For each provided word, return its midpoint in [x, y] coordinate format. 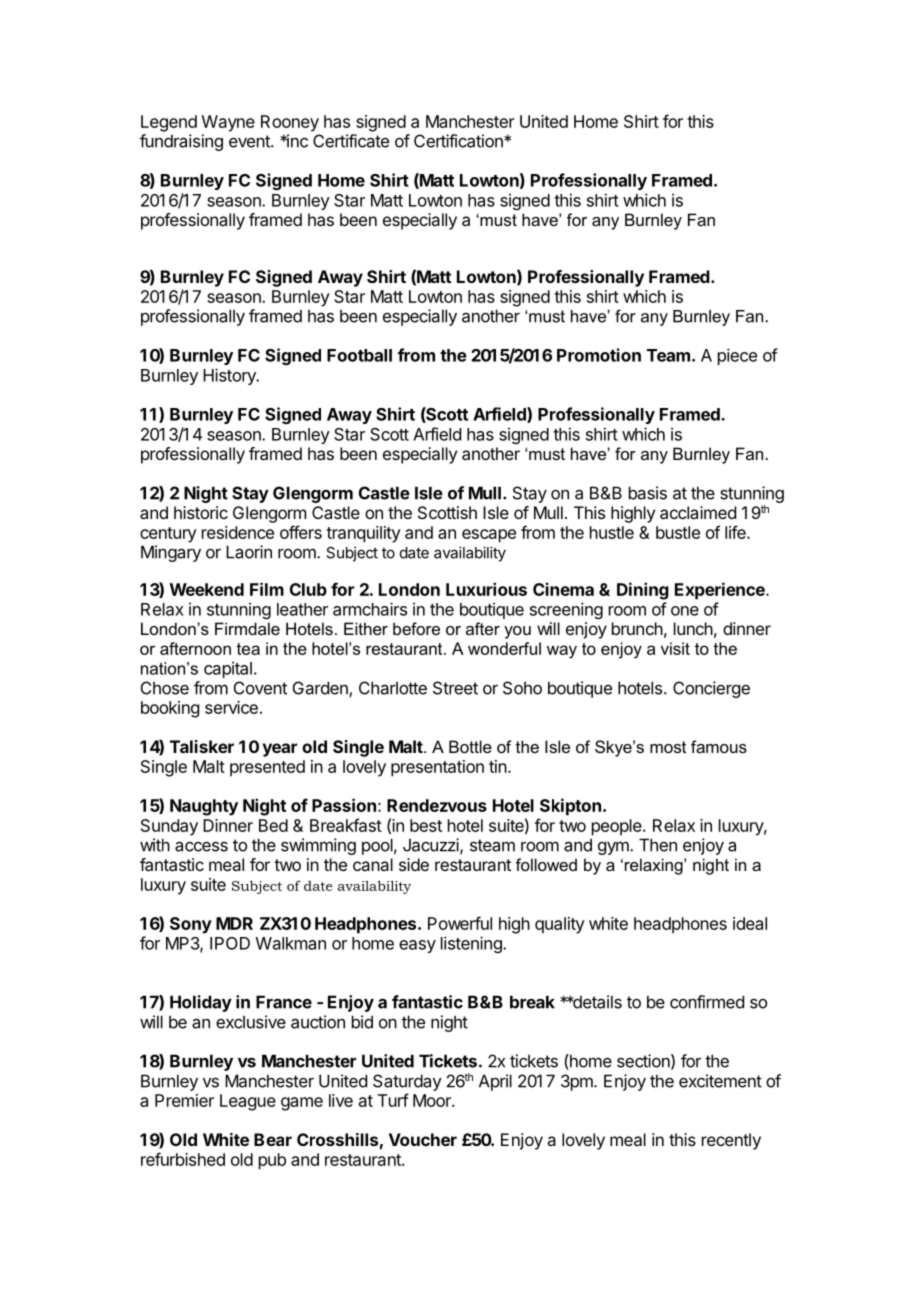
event [250, 141]
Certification [459, 141]
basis [648, 493]
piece [737, 356]
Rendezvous [437, 805]
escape [489, 536]
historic [201, 512]
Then [658, 845]
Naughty [204, 807]
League [248, 1102]
